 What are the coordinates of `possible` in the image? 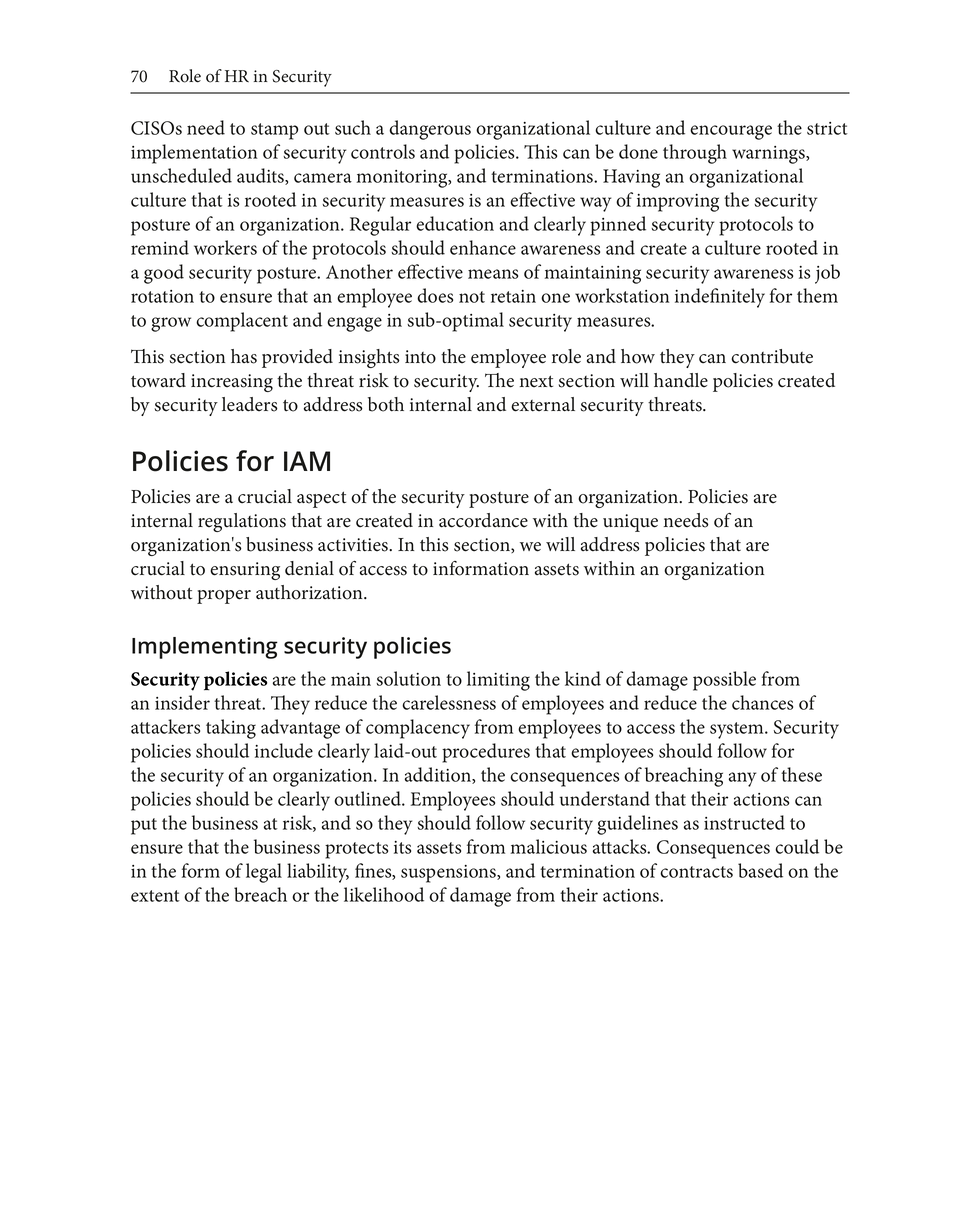 It's located at (724, 681).
